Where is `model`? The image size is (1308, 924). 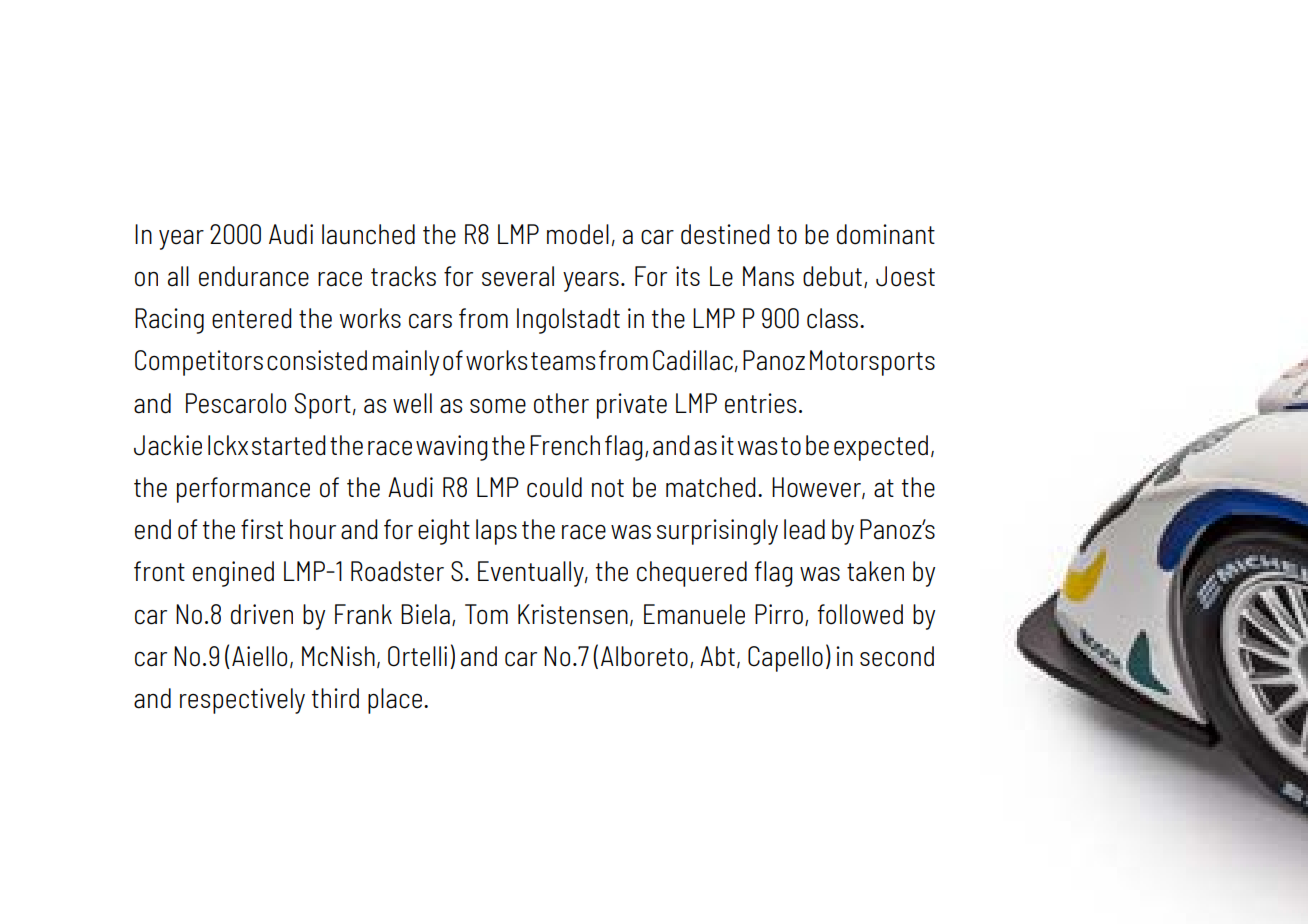 model is located at coordinates (578, 234).
